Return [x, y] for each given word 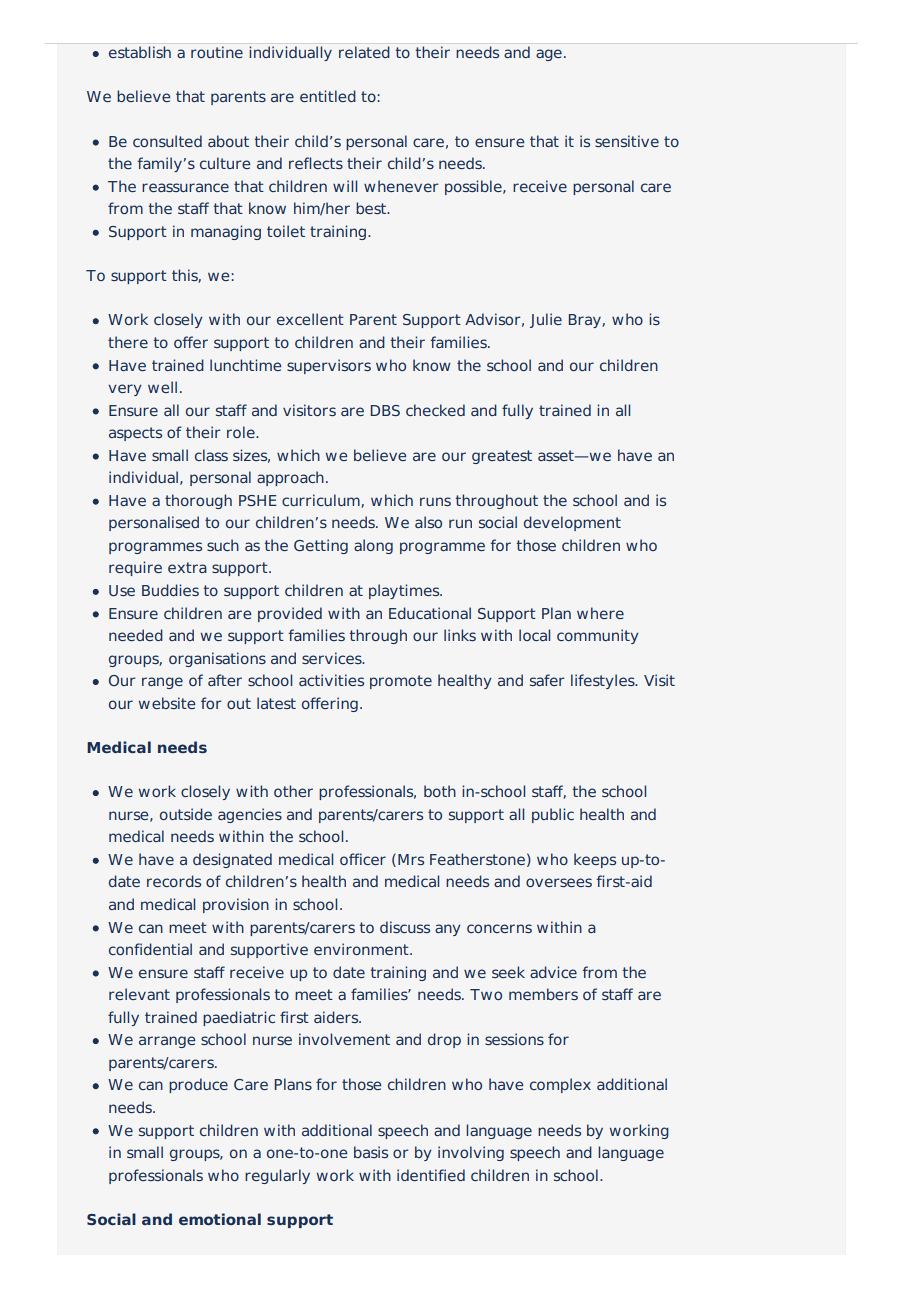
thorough [198, 501]
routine [217, 52]
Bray [586, 321]
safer [547, 680]
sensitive [627, 141]
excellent [310, 319]
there [128, 342]
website [167, 703]
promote [401, 682]
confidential [150, 949]
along [373, 546]
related [364, 52]
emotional [220, 1219]
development [572, 523]
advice [553, 972]
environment [362, 949]
